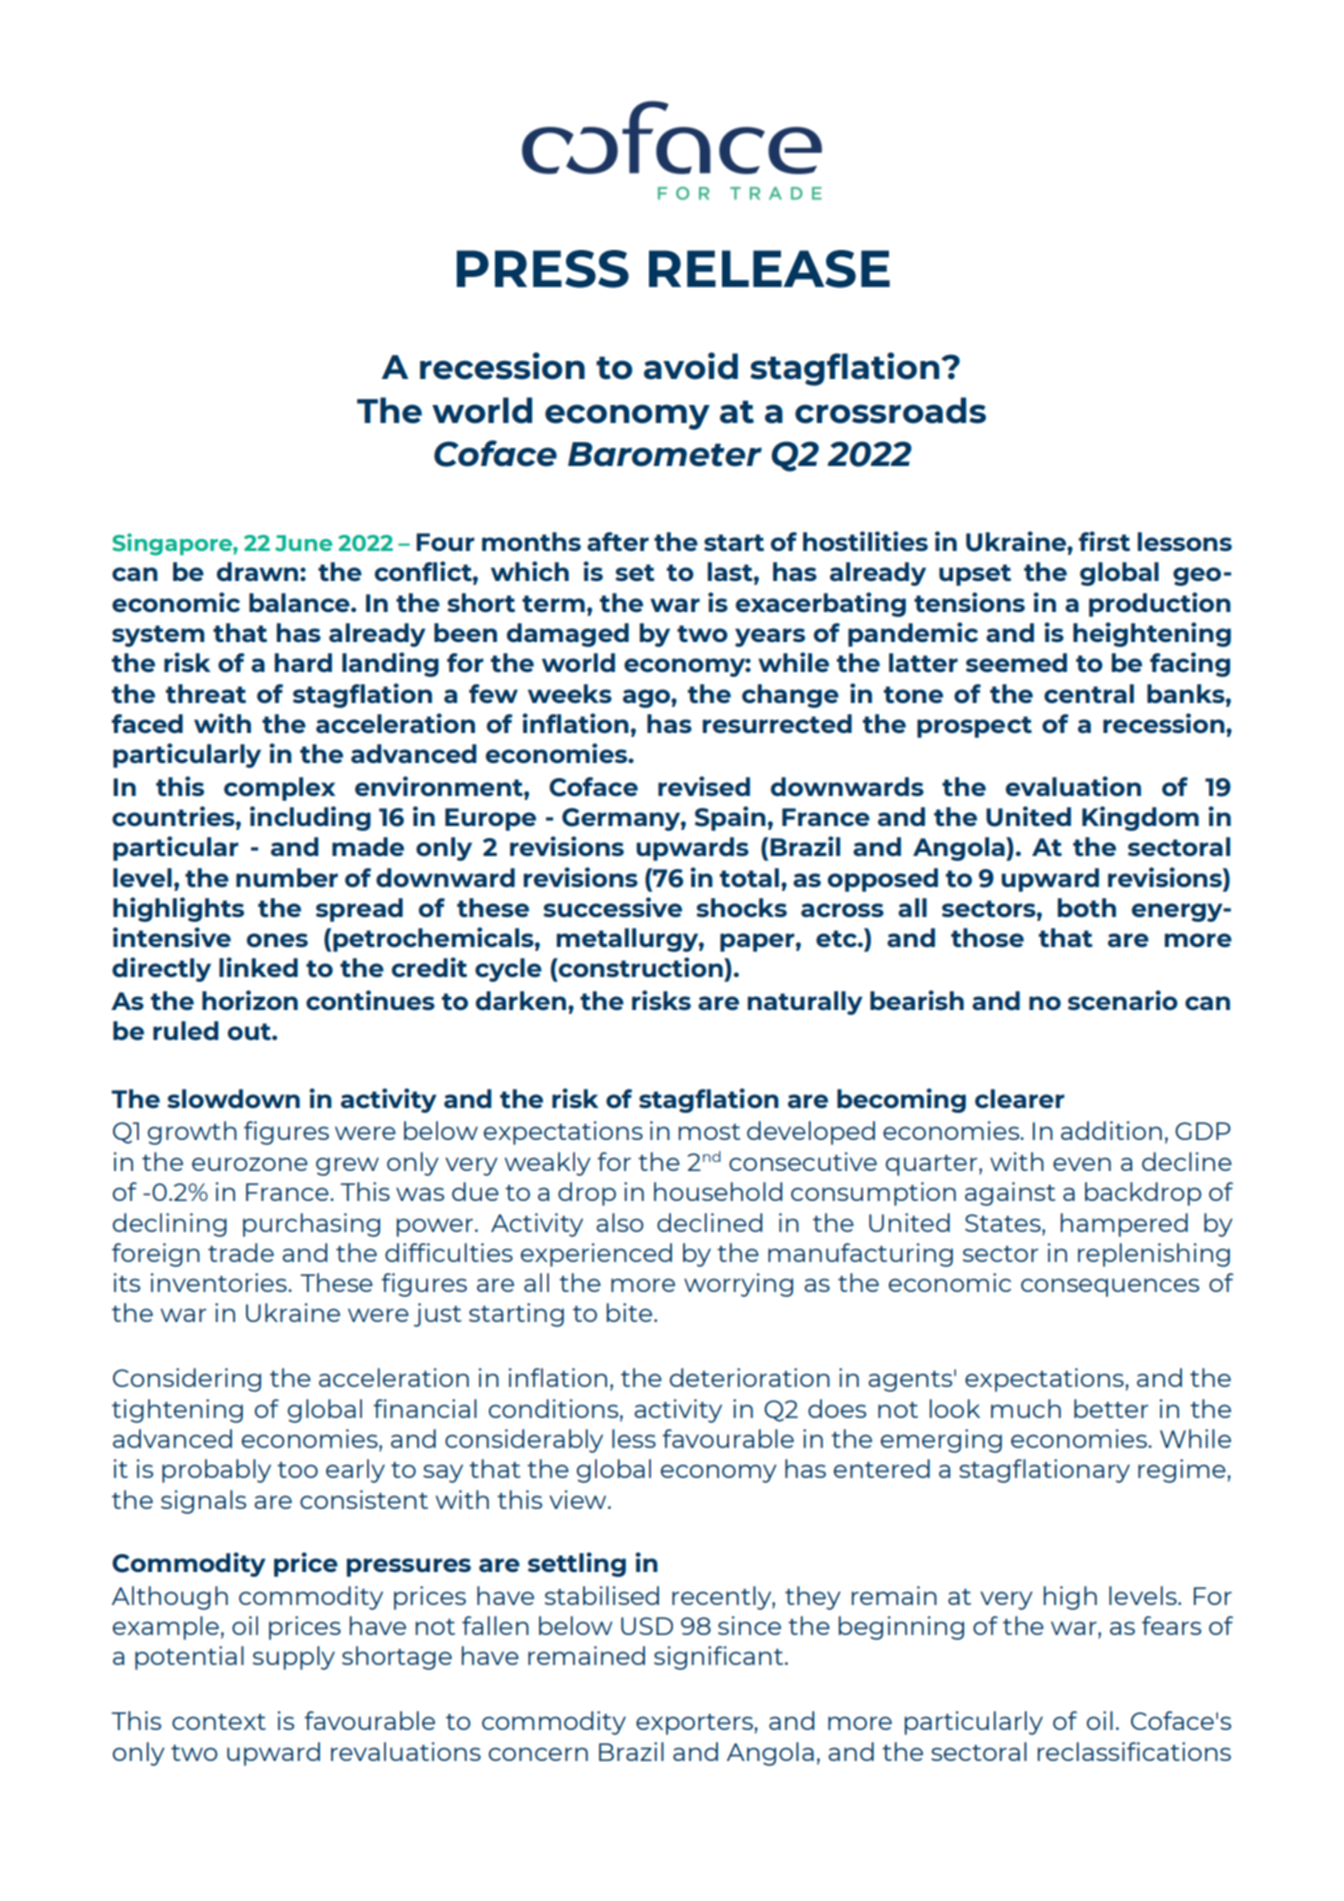  Describe the element at coordinates (890, 410) in the document. I see `crossroads` at that location.
